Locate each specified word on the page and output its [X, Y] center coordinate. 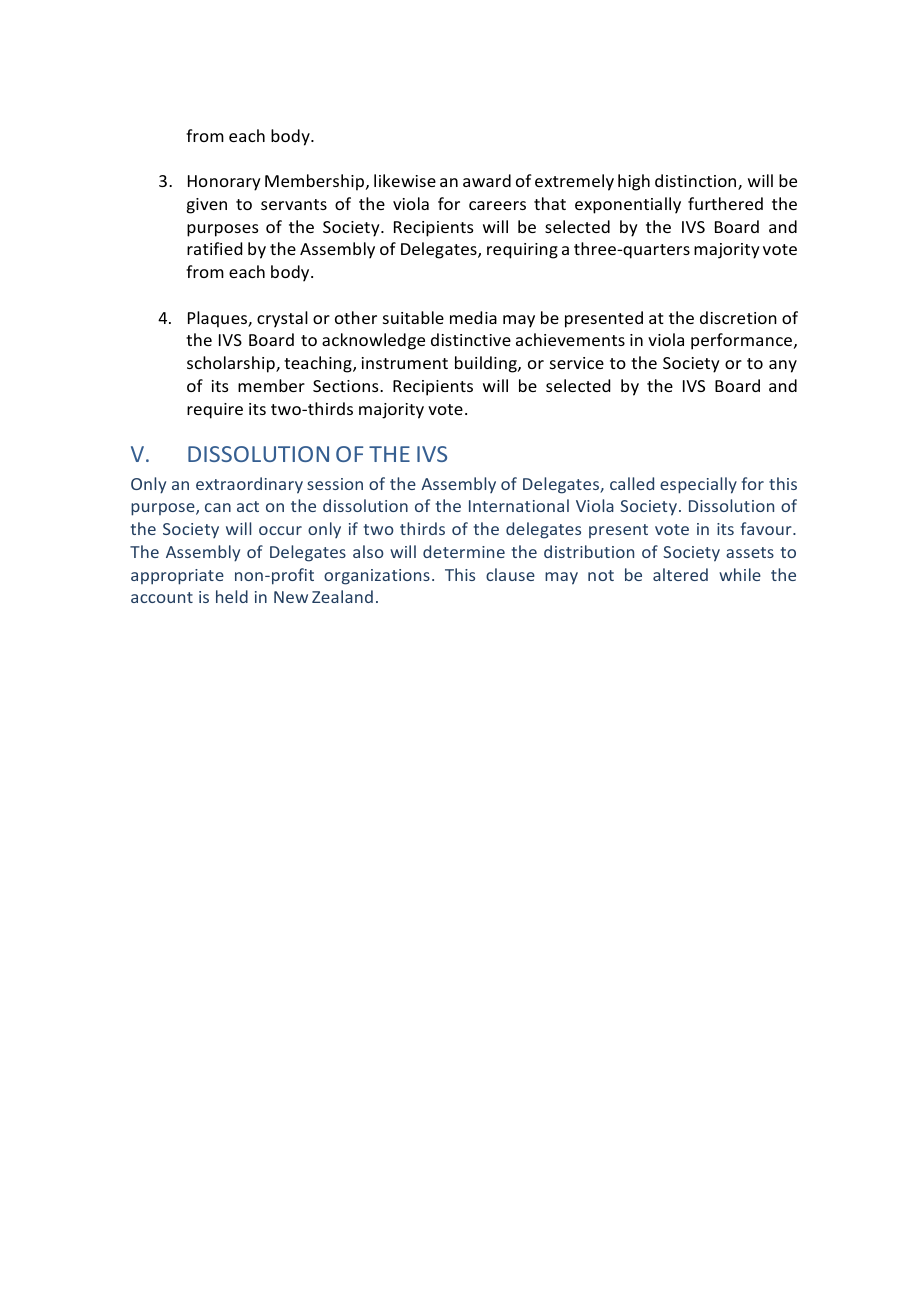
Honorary [224, 183]
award [487, 180]
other [356, 317]
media [473, 317]
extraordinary [249, 485]
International [519, 505]
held [232, 596]
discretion [738, 317]
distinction [697, 182]
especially [698, 485]
